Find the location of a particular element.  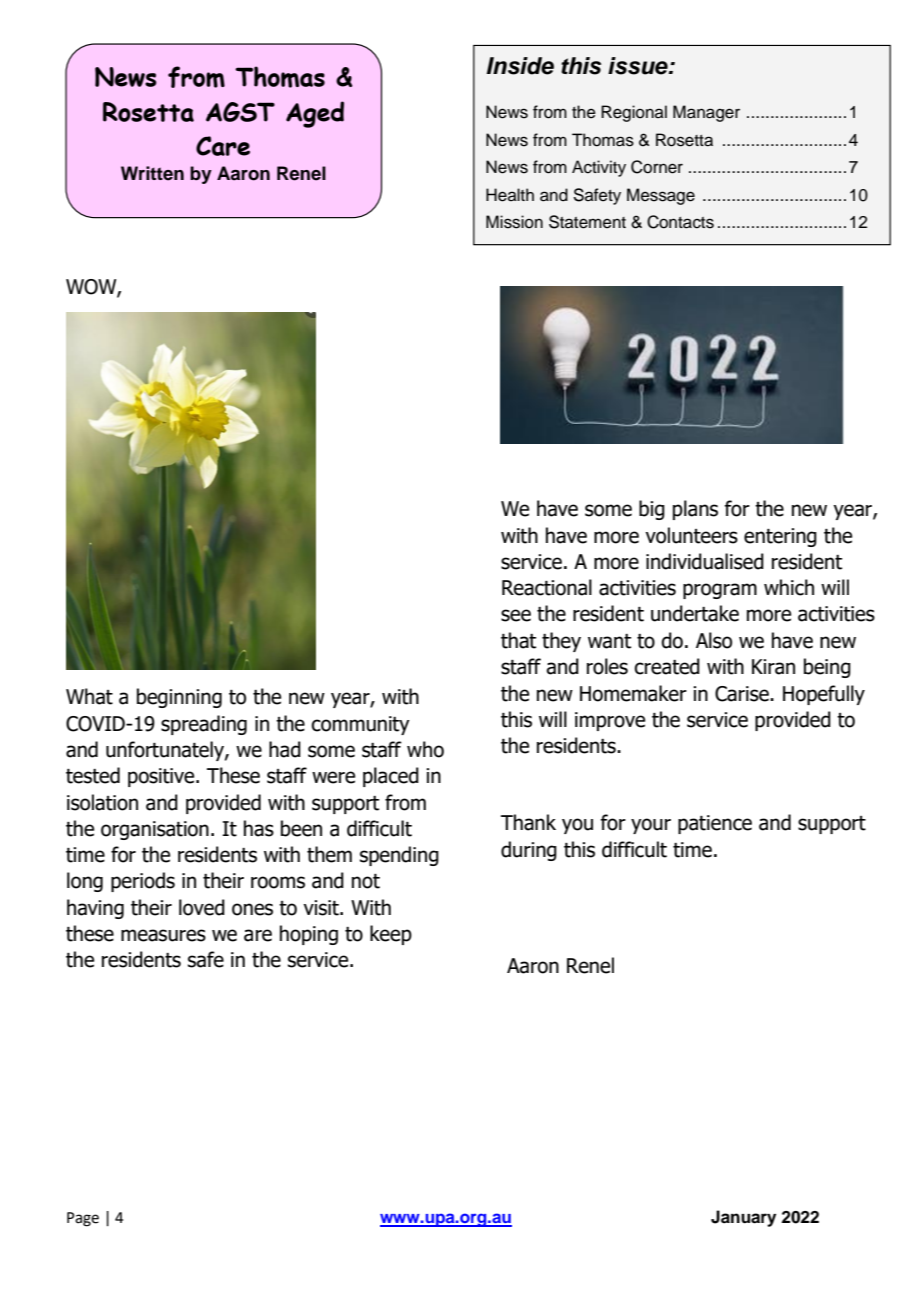

your is located at coordinates (651, 826).
